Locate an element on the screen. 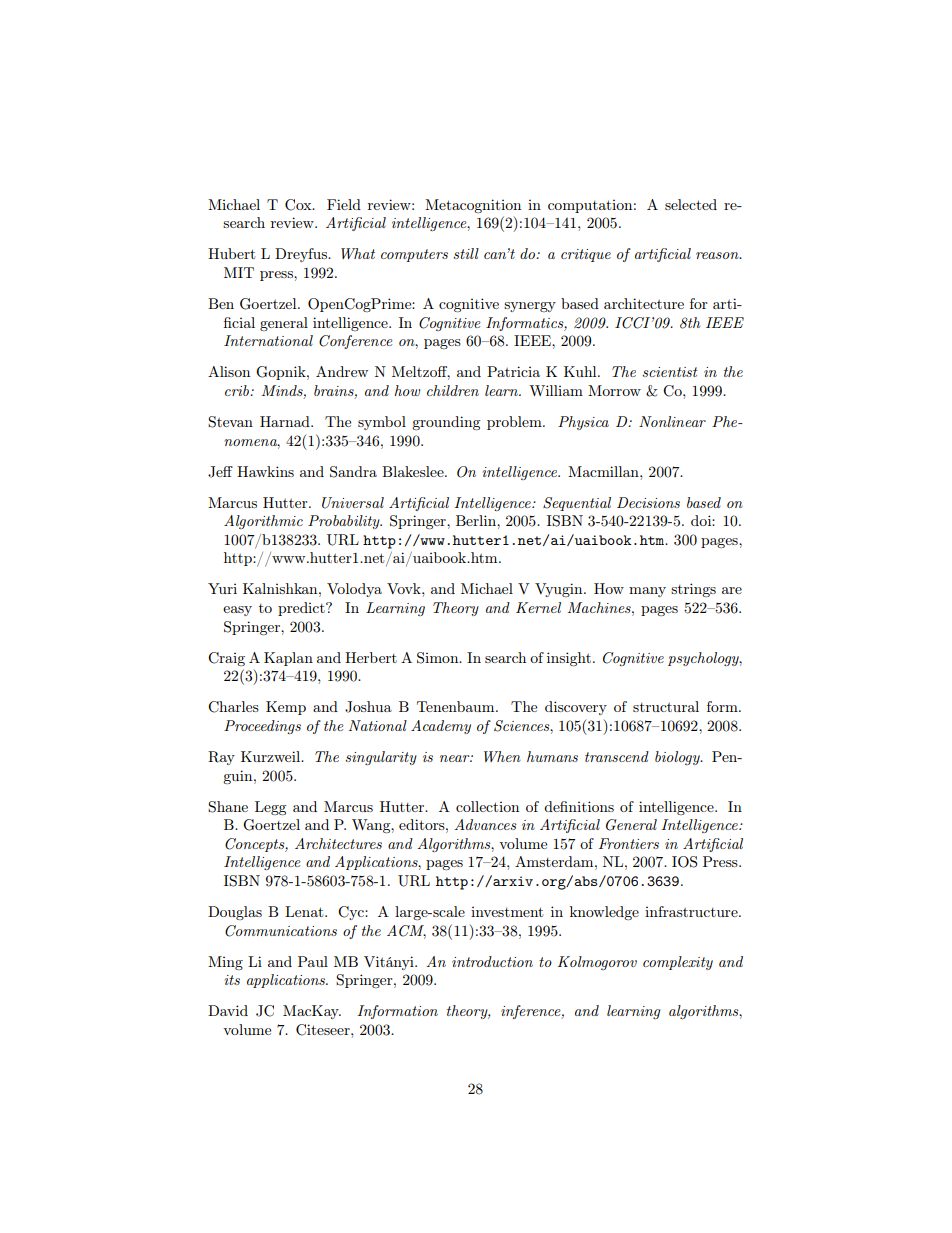 This screenshot has width=952, height=1233. predict is located at coordinates (302, 609).
